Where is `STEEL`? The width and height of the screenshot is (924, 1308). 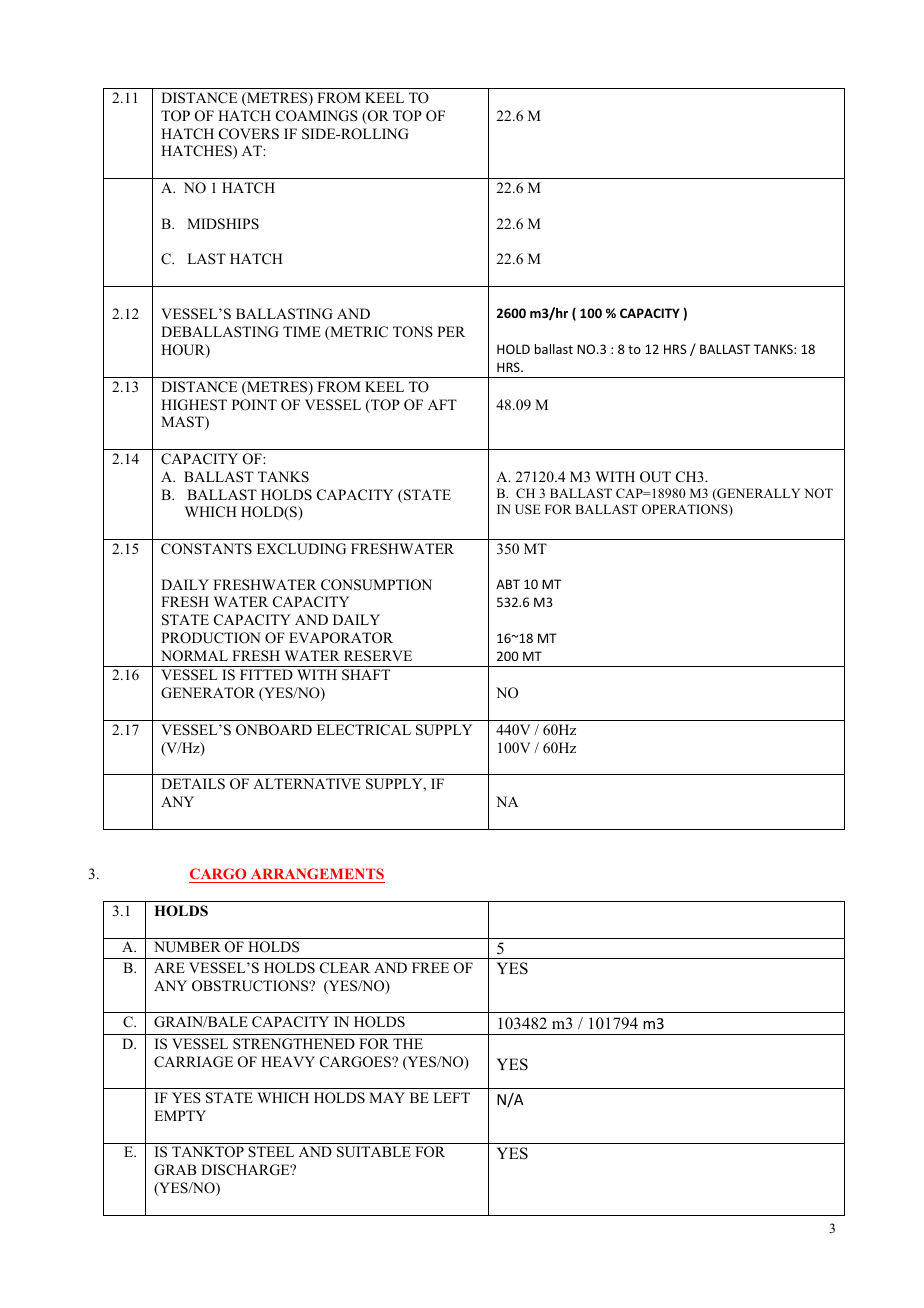
STEEL is located at coordinates (271, 1152).
